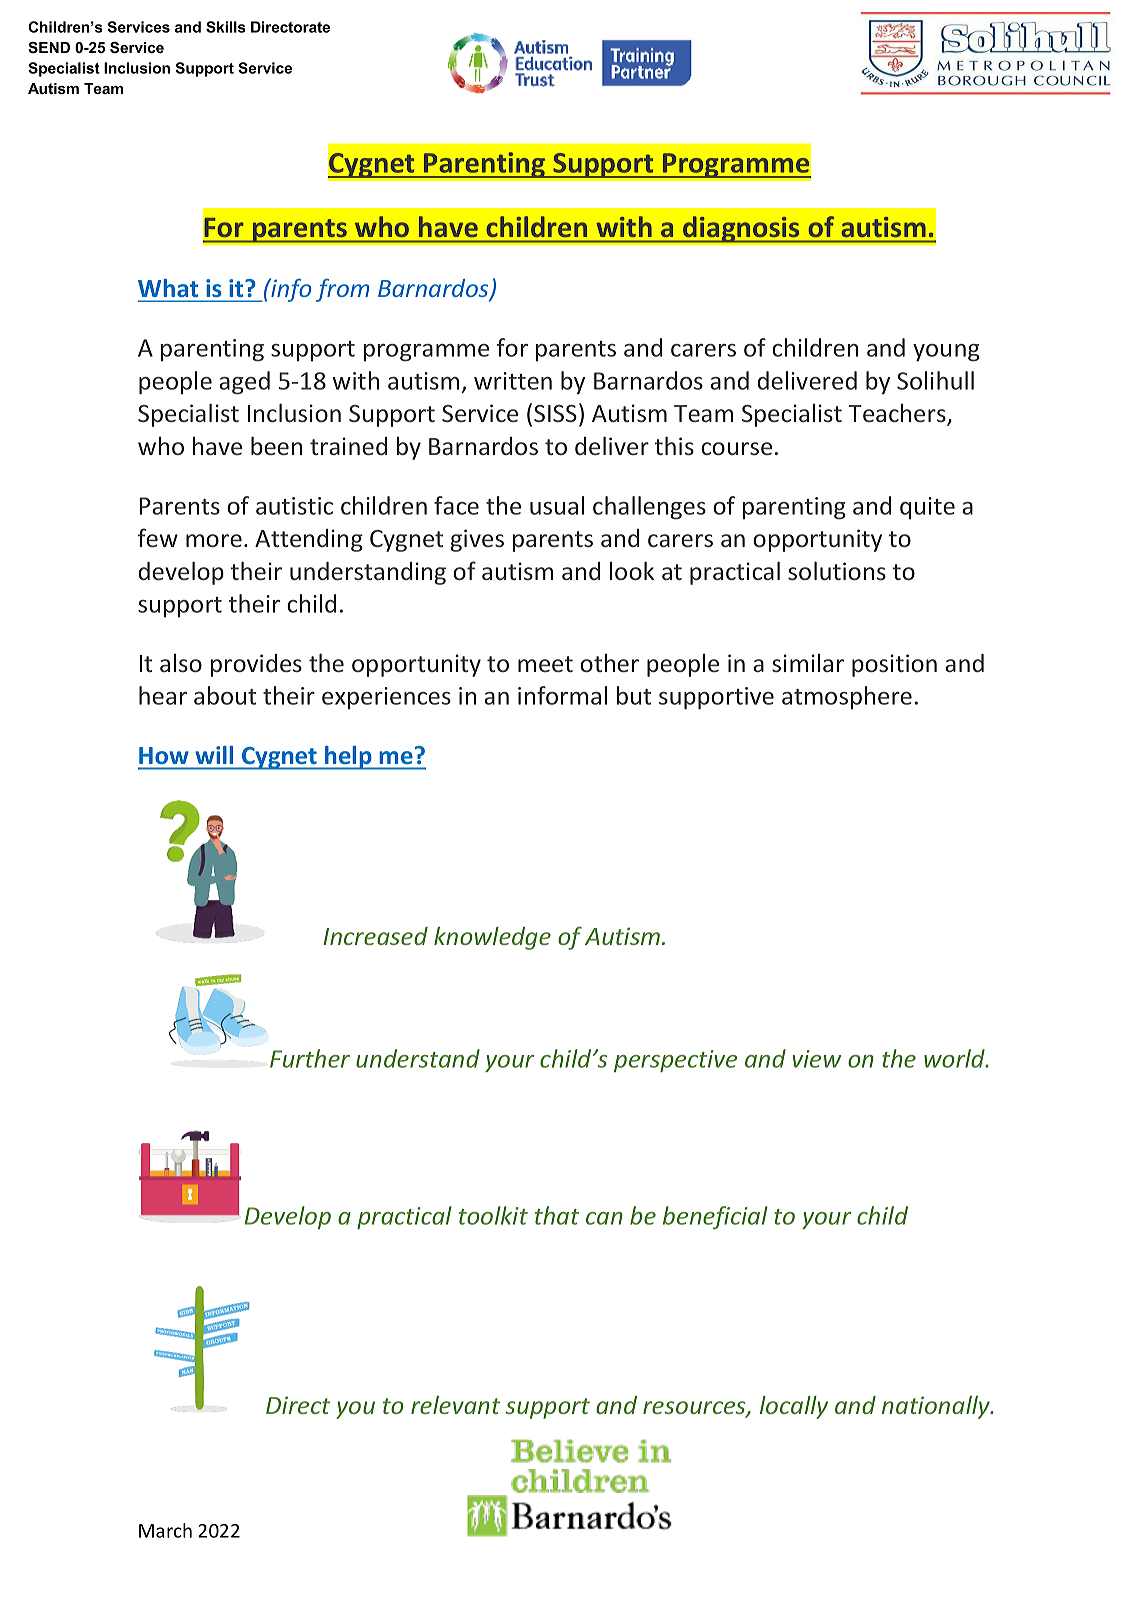 This image has width=1139, height=1611. What do you see at coordinates (493, 1215) in the image?
I see `toolkit` at bounding box center [493, 1215].
